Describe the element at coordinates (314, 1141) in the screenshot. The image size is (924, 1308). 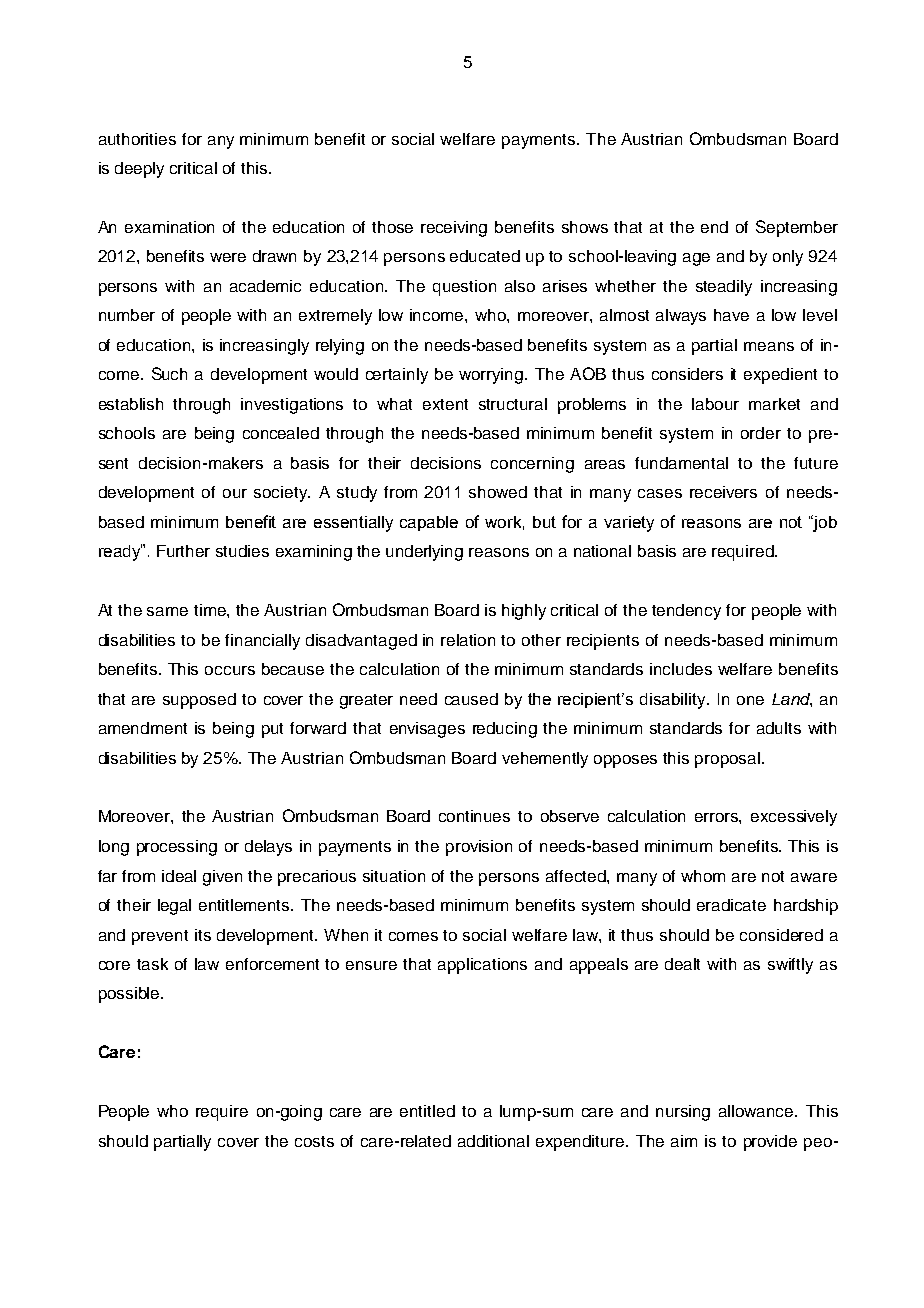
I see `costs` at that location.
